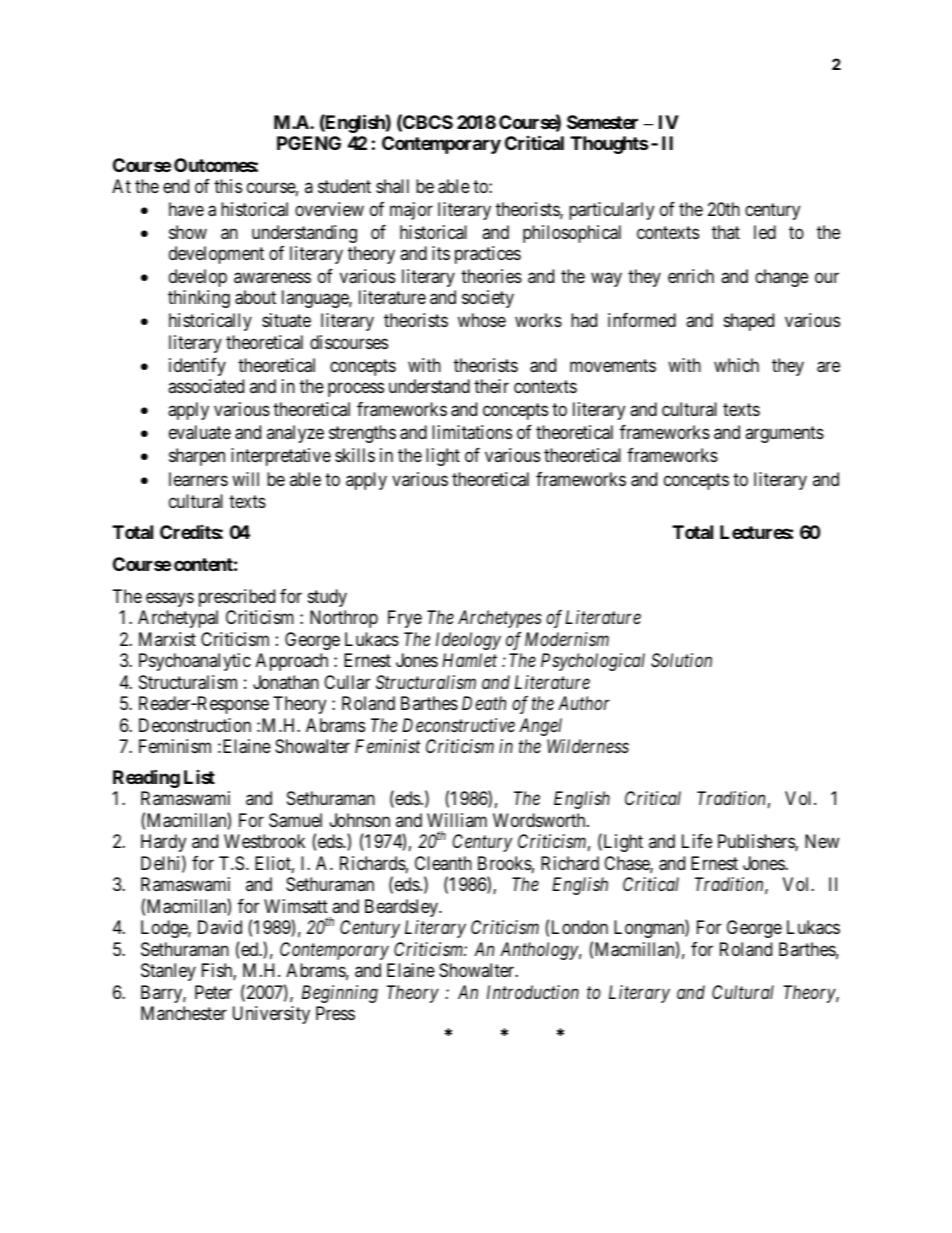 The width and height of the page is (952, 1233). I want to click on Solution, so click(681, 660).
